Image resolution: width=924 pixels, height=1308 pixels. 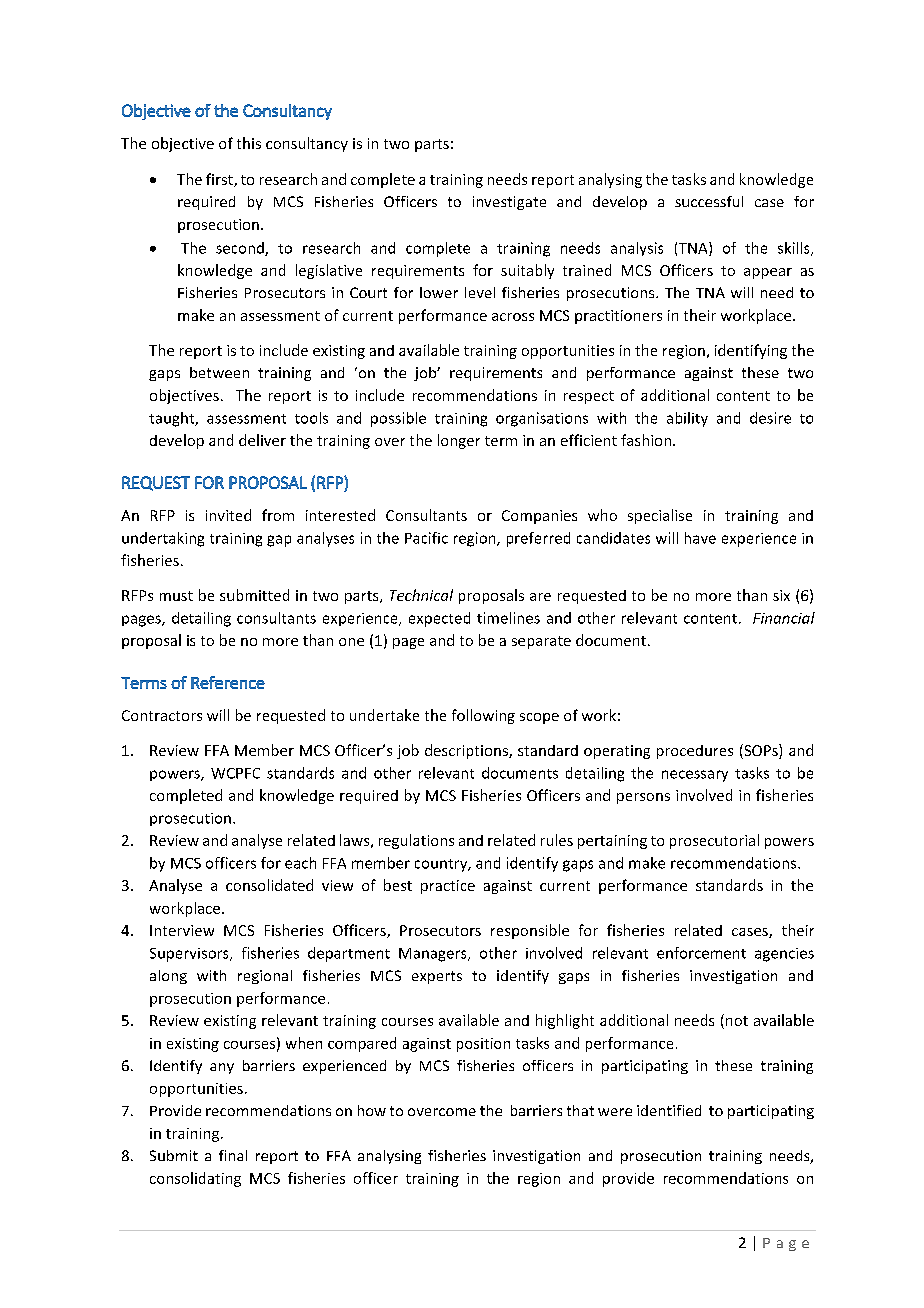 I want to click on have, so click(x=700, y=538).
